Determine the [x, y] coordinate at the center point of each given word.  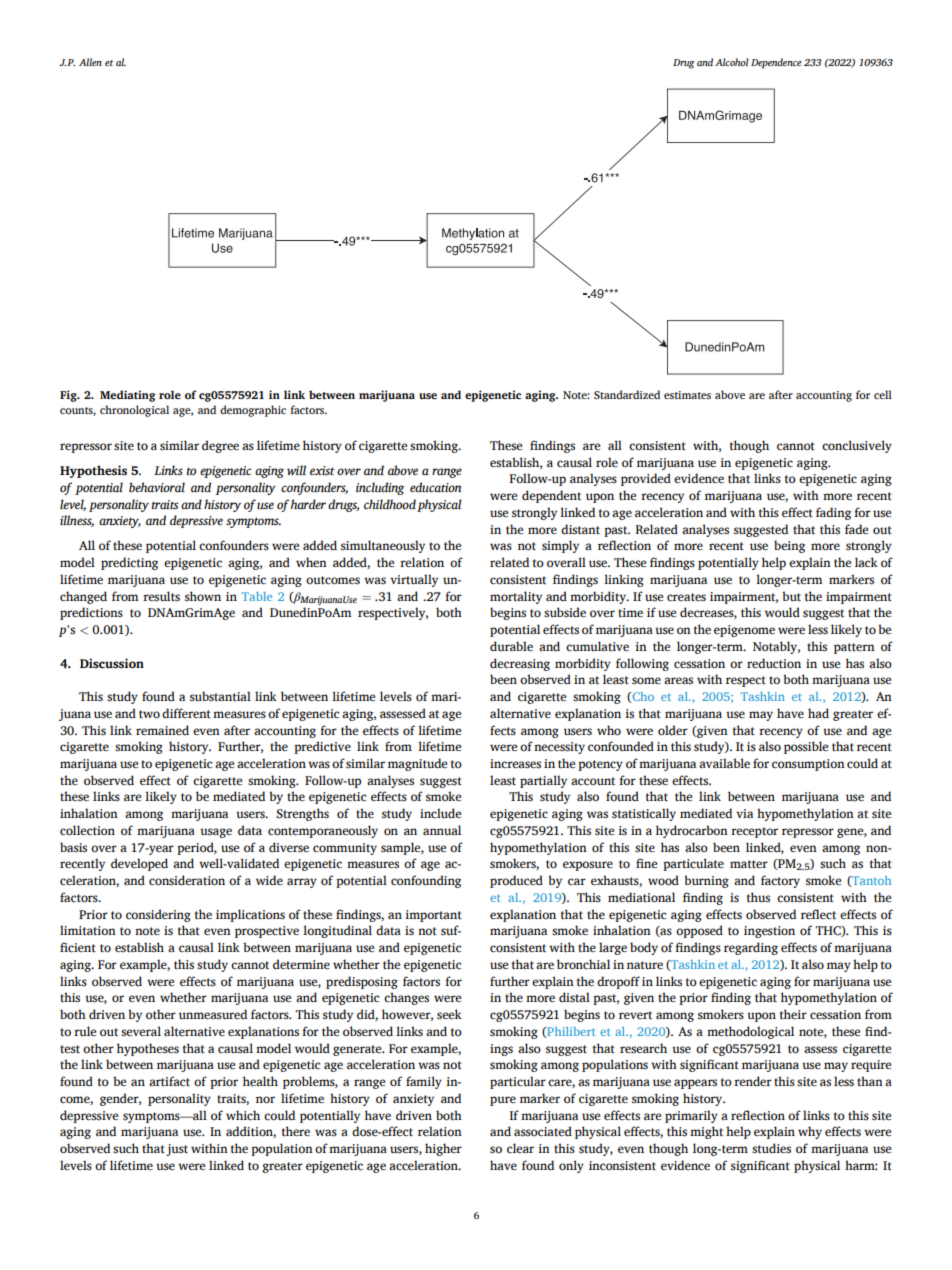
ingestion [769, 932]
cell [883, 394]
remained [162, 730]
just [177, 1150]
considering [158, 915]
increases [515, 764]
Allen [90, 62]
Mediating [127, 396]
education [436, 487]
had [818, 713]
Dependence [776, 63]
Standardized [627, 394]
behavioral [157, 487]
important [434, 916]
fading [833, 513]
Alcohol [732, 62]
